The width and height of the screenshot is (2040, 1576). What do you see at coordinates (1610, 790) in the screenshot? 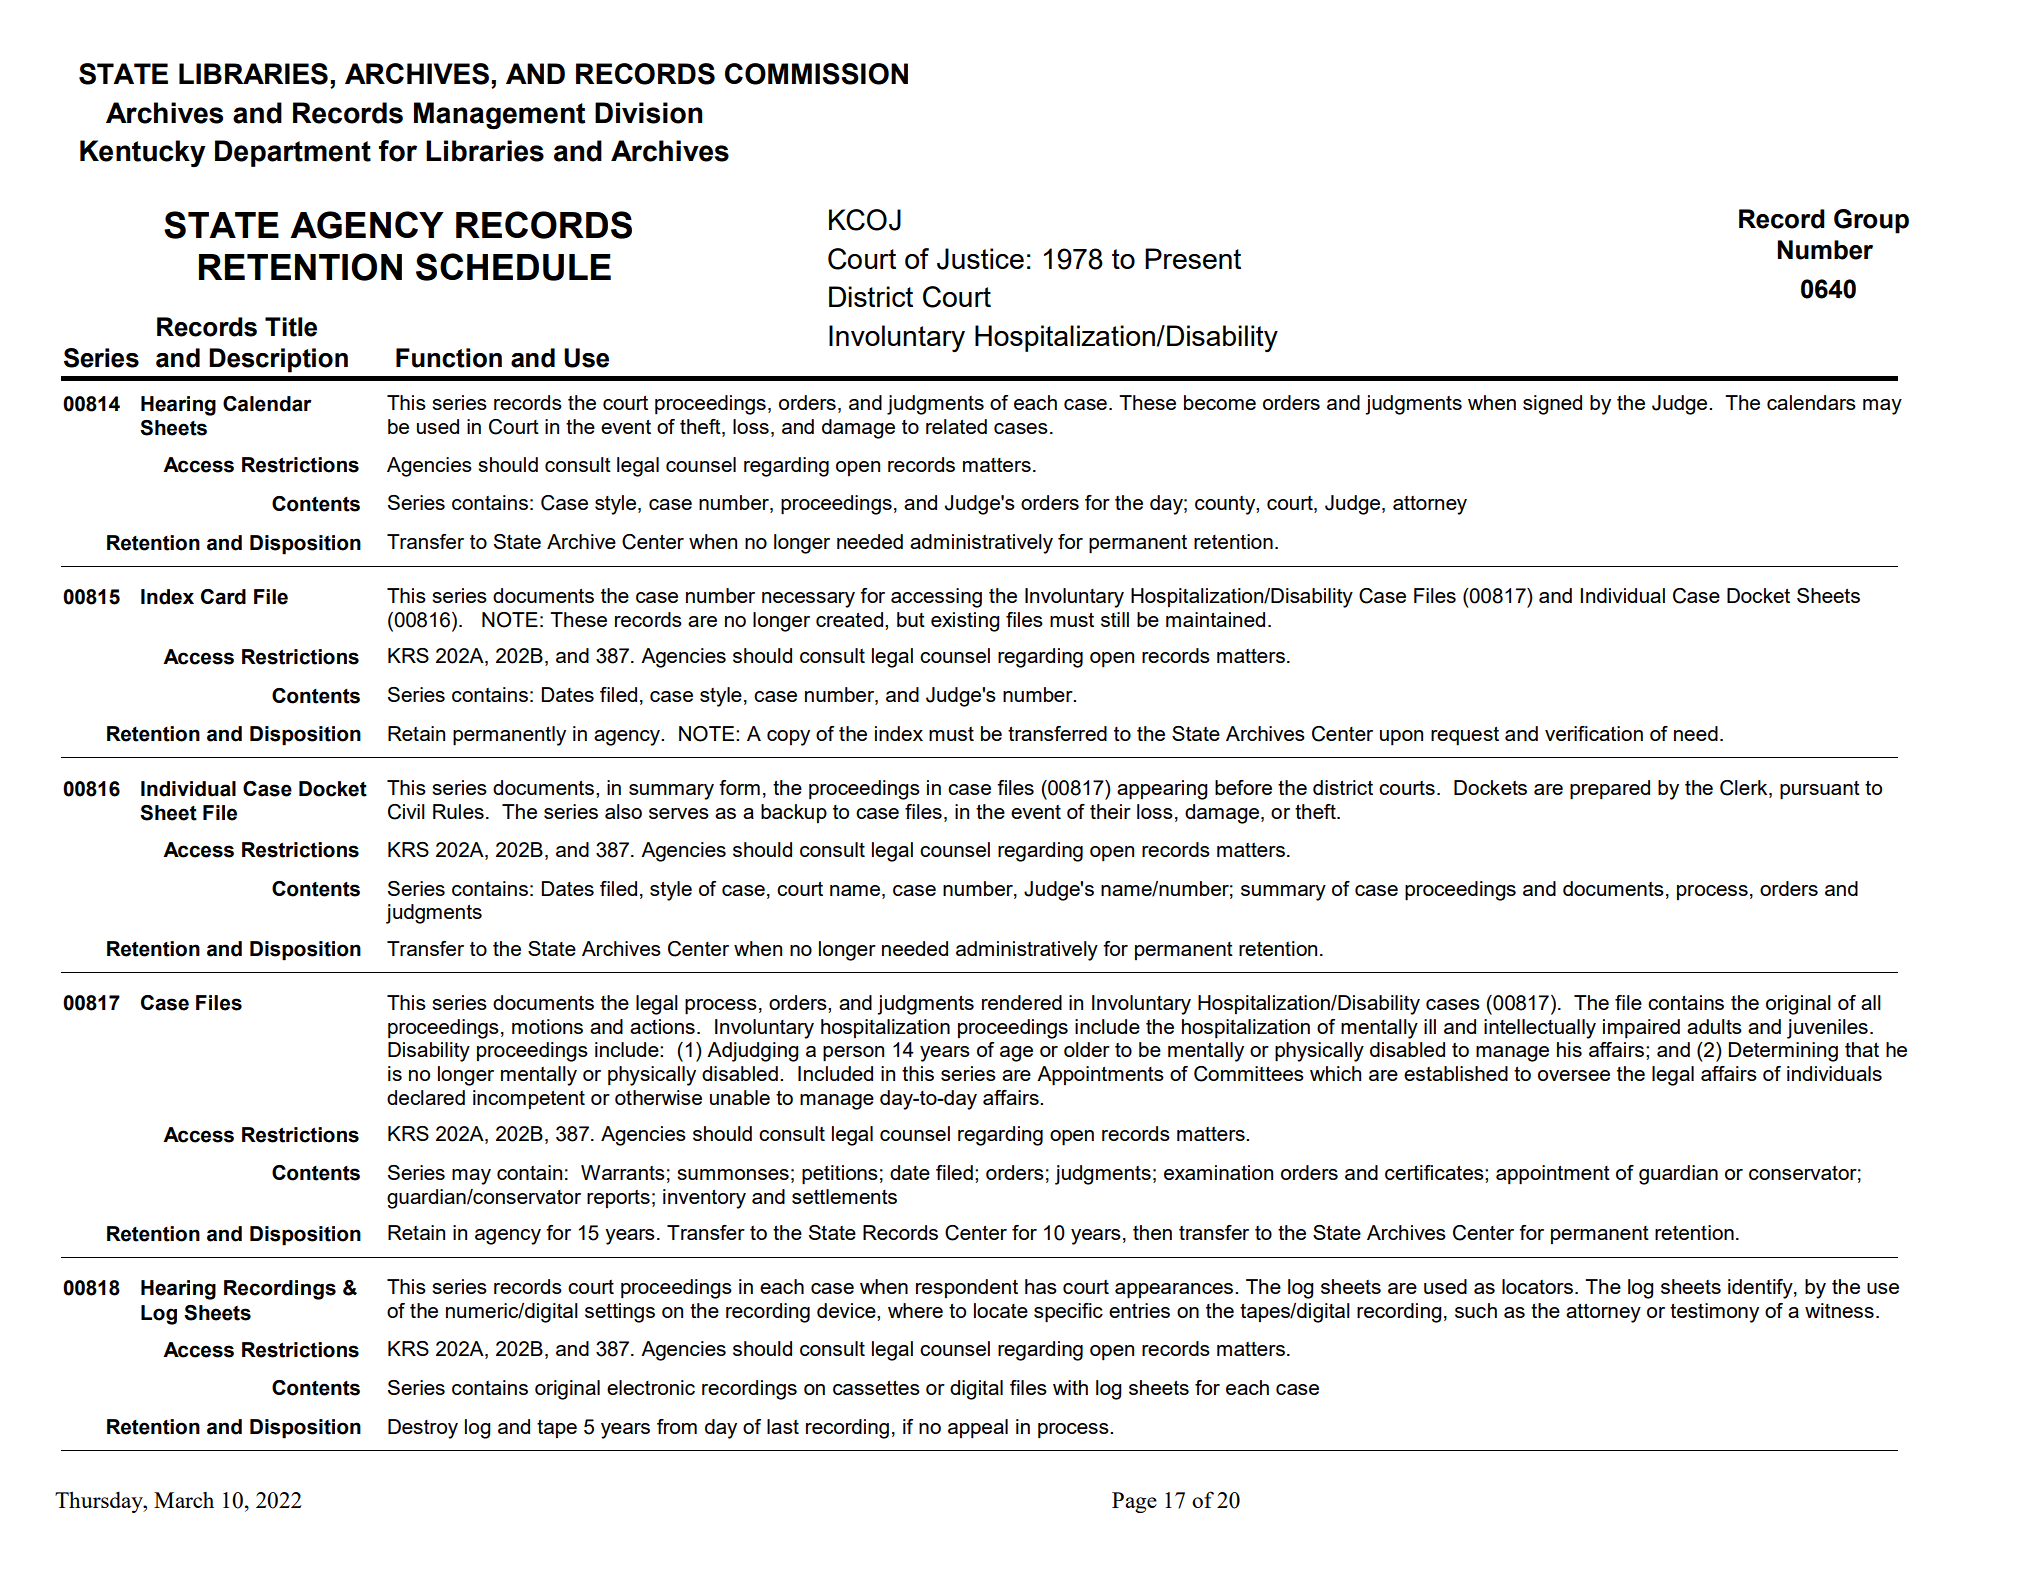
I see `prepared` at bounding box center [1610, 790].
